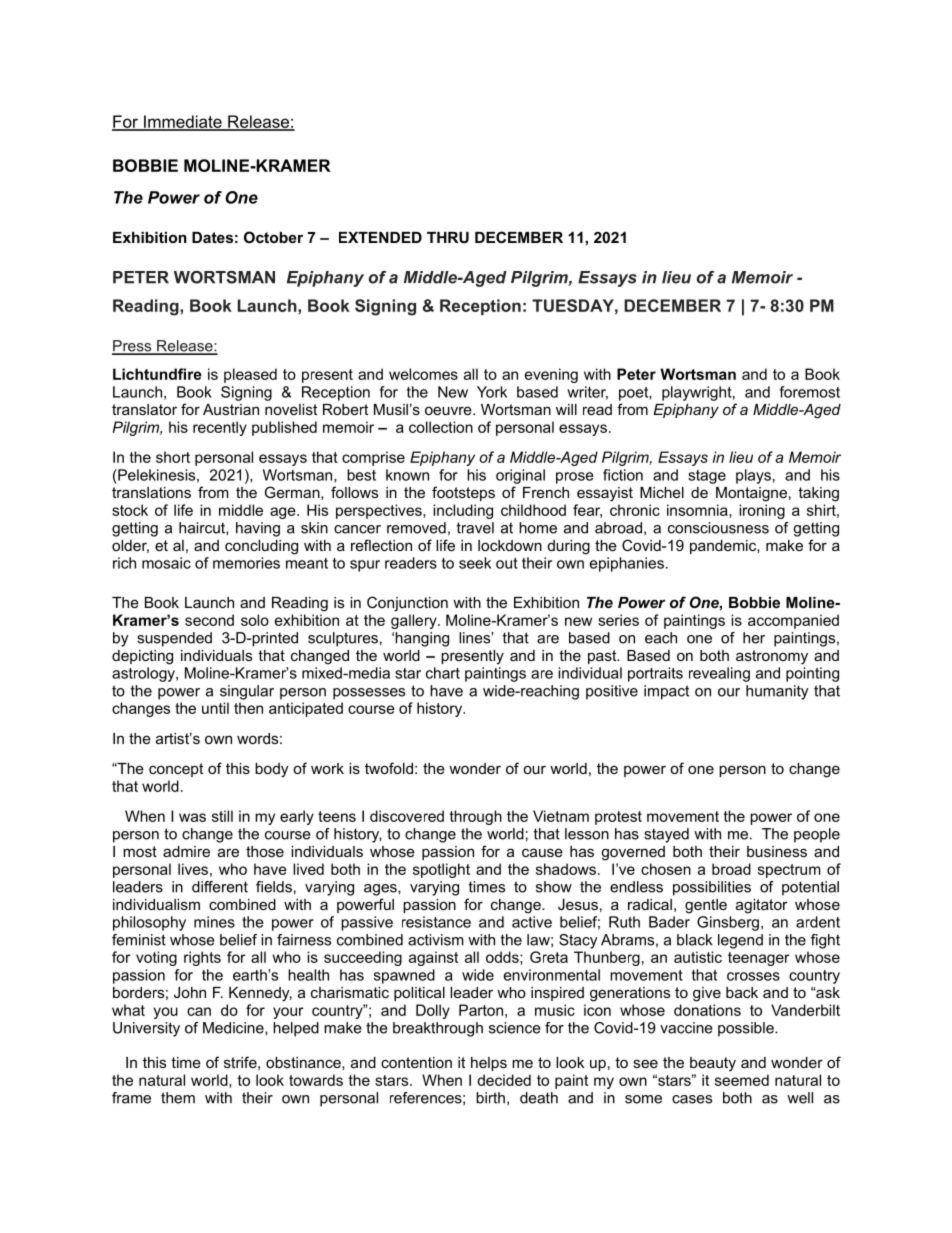 The width and height of the screenshot is (952, 1233). Describe the element at coordinates (551, 375) in the screenshot. I see `evening` at that location.
